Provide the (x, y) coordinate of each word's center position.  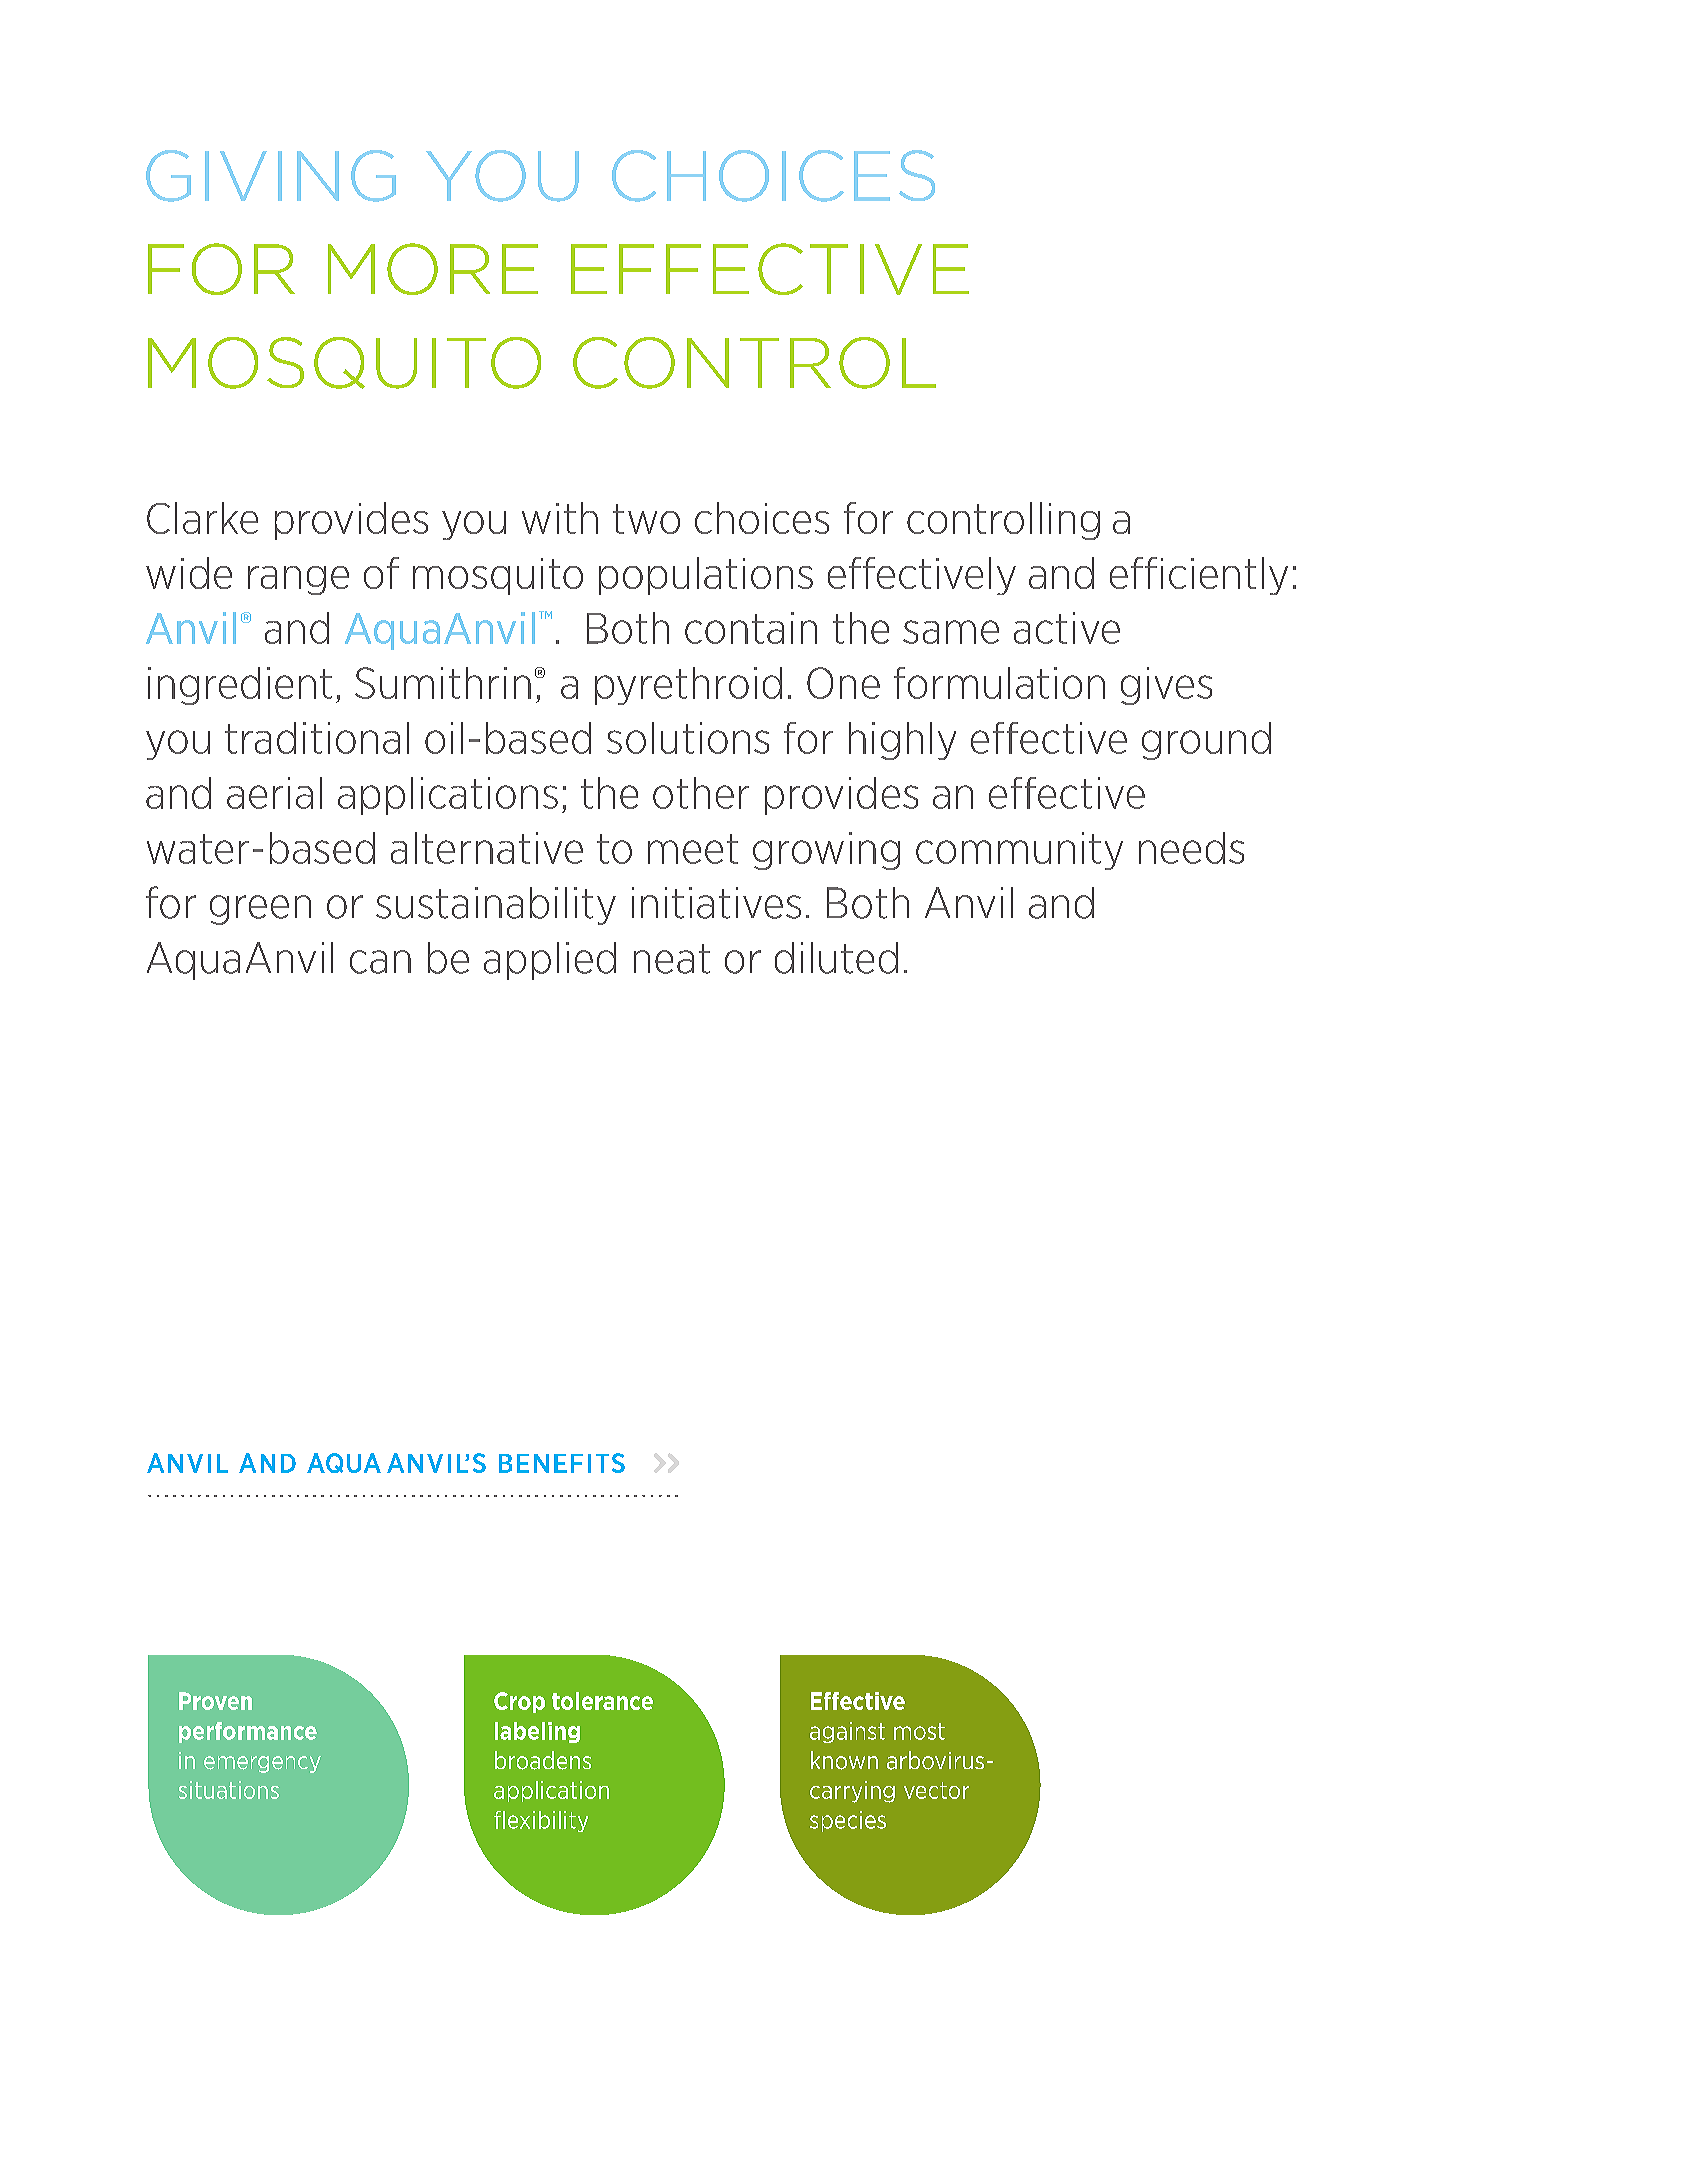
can (380, 962)
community (1019, 851)
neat (672, 959)
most (919, 1731)
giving (271, 176)
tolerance (602, 1701)
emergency (262, 1764)
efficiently (1199, 576)
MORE (433, 269)
